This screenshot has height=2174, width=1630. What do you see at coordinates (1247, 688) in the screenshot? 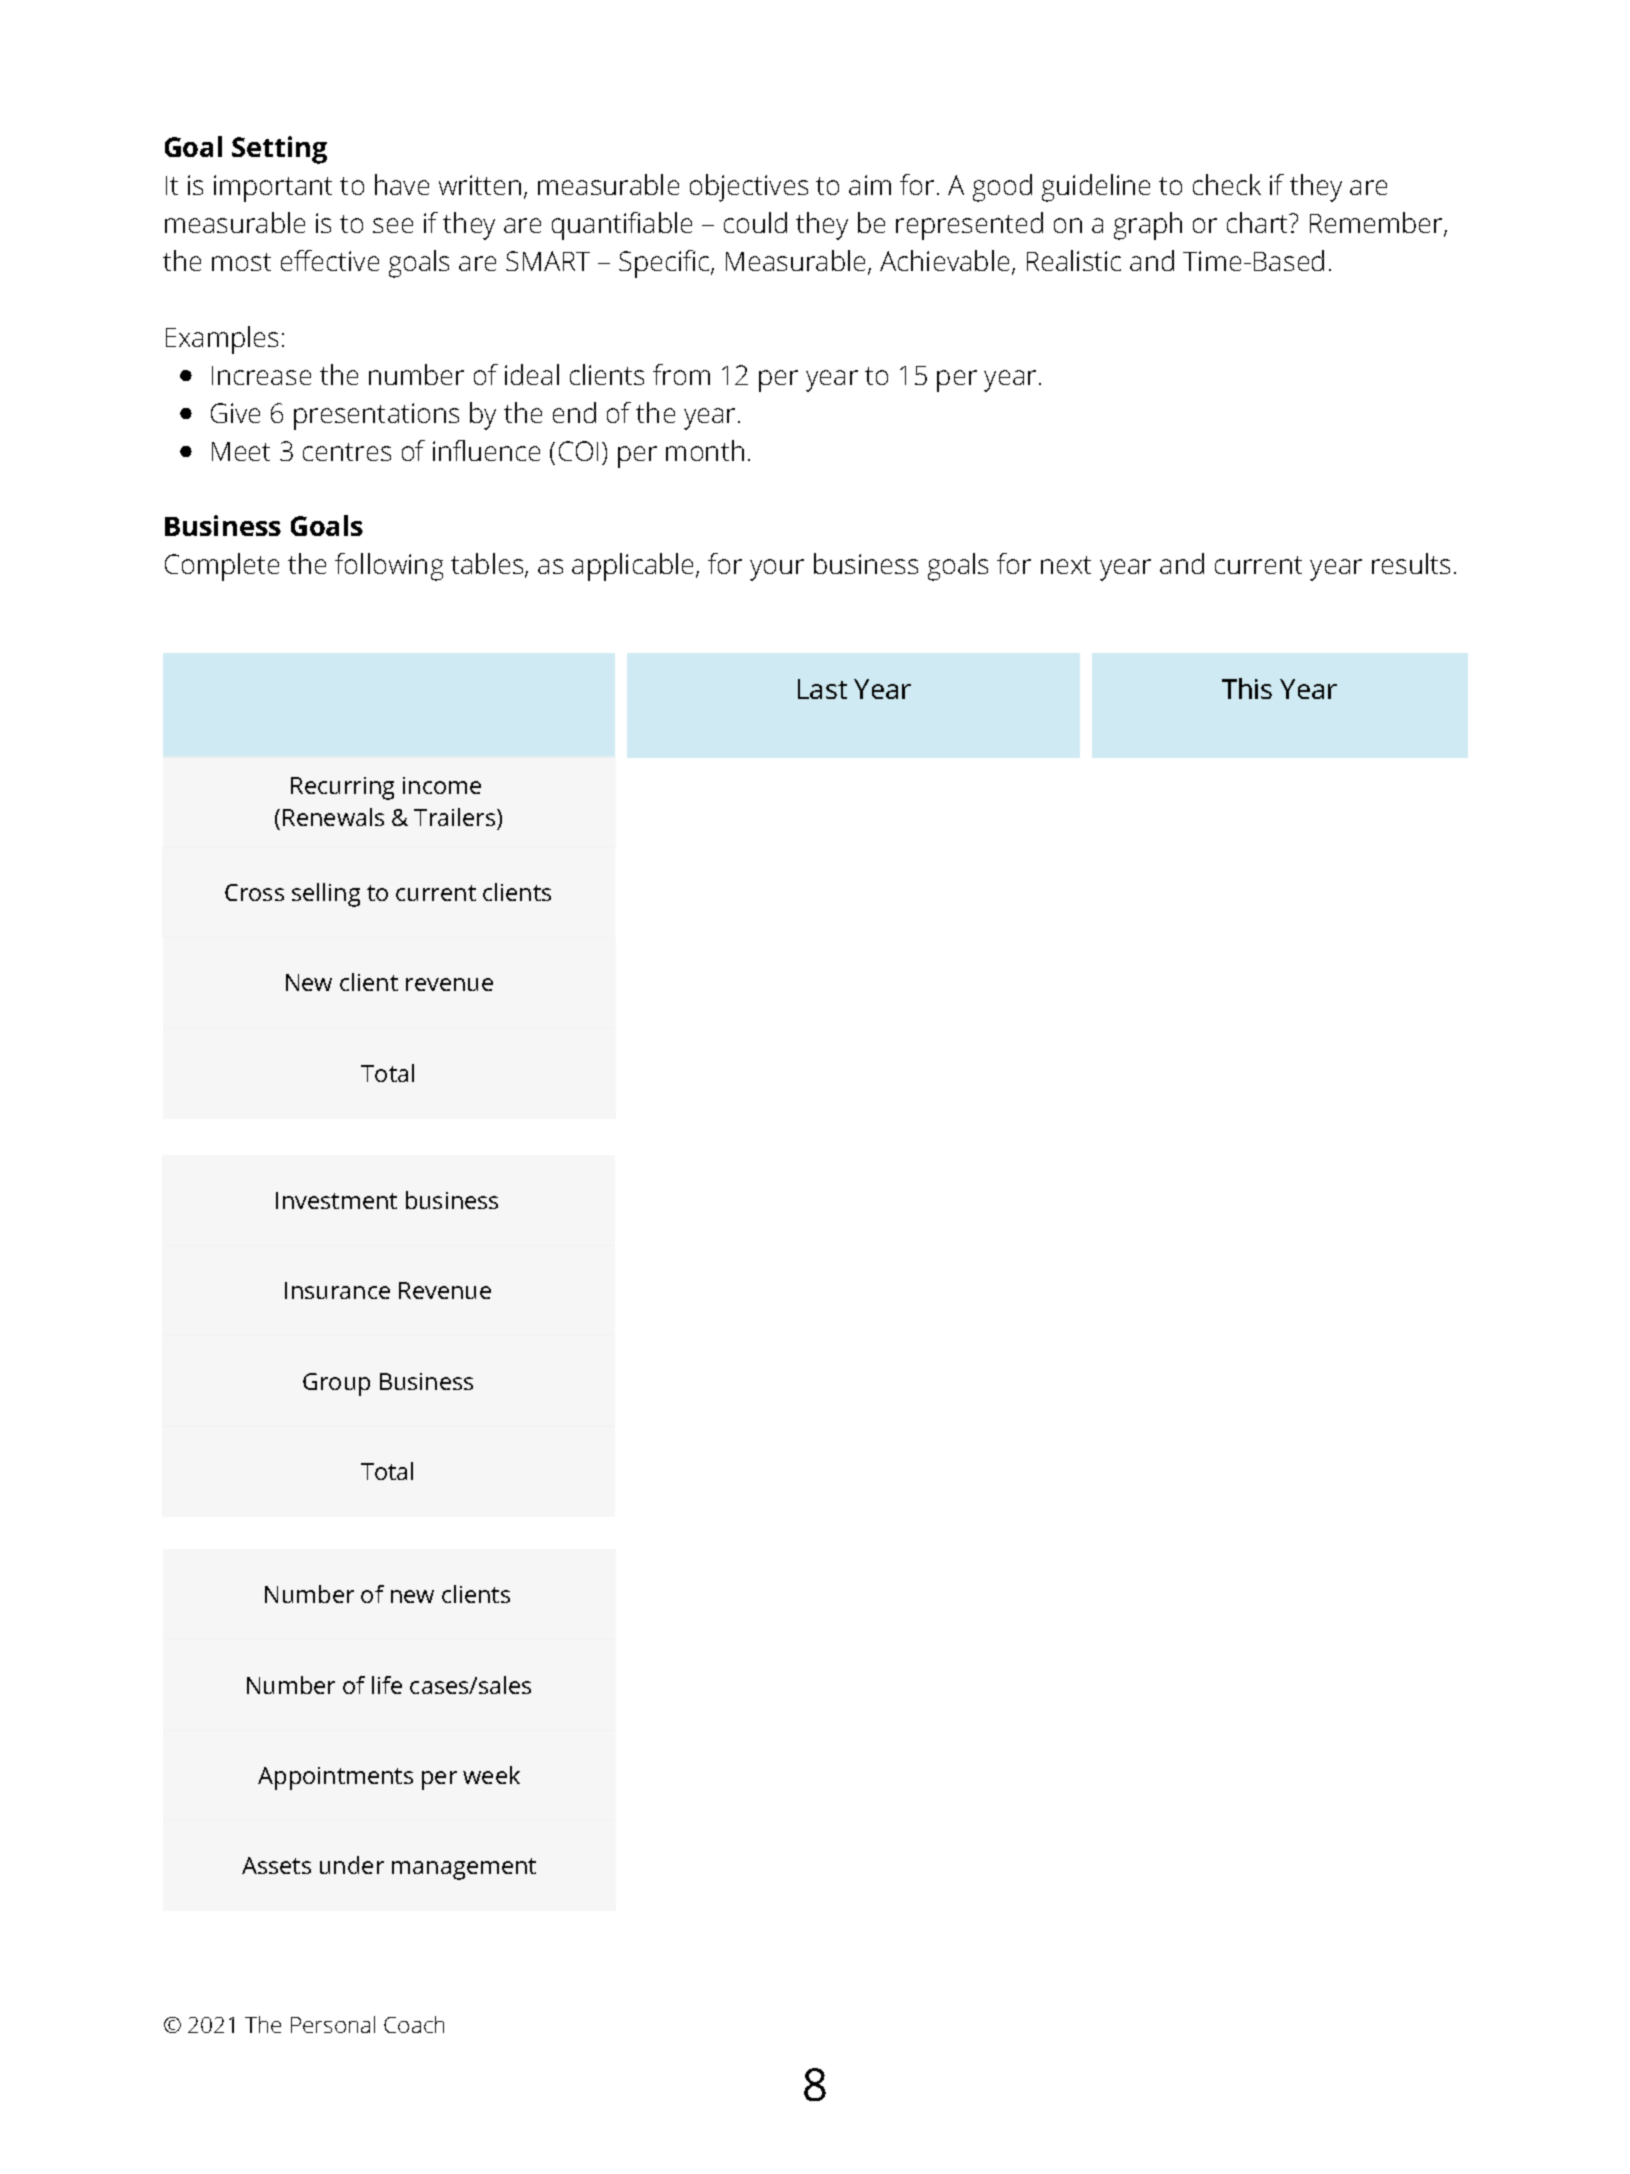
I see `This` at bounding box center [1247, 688].
